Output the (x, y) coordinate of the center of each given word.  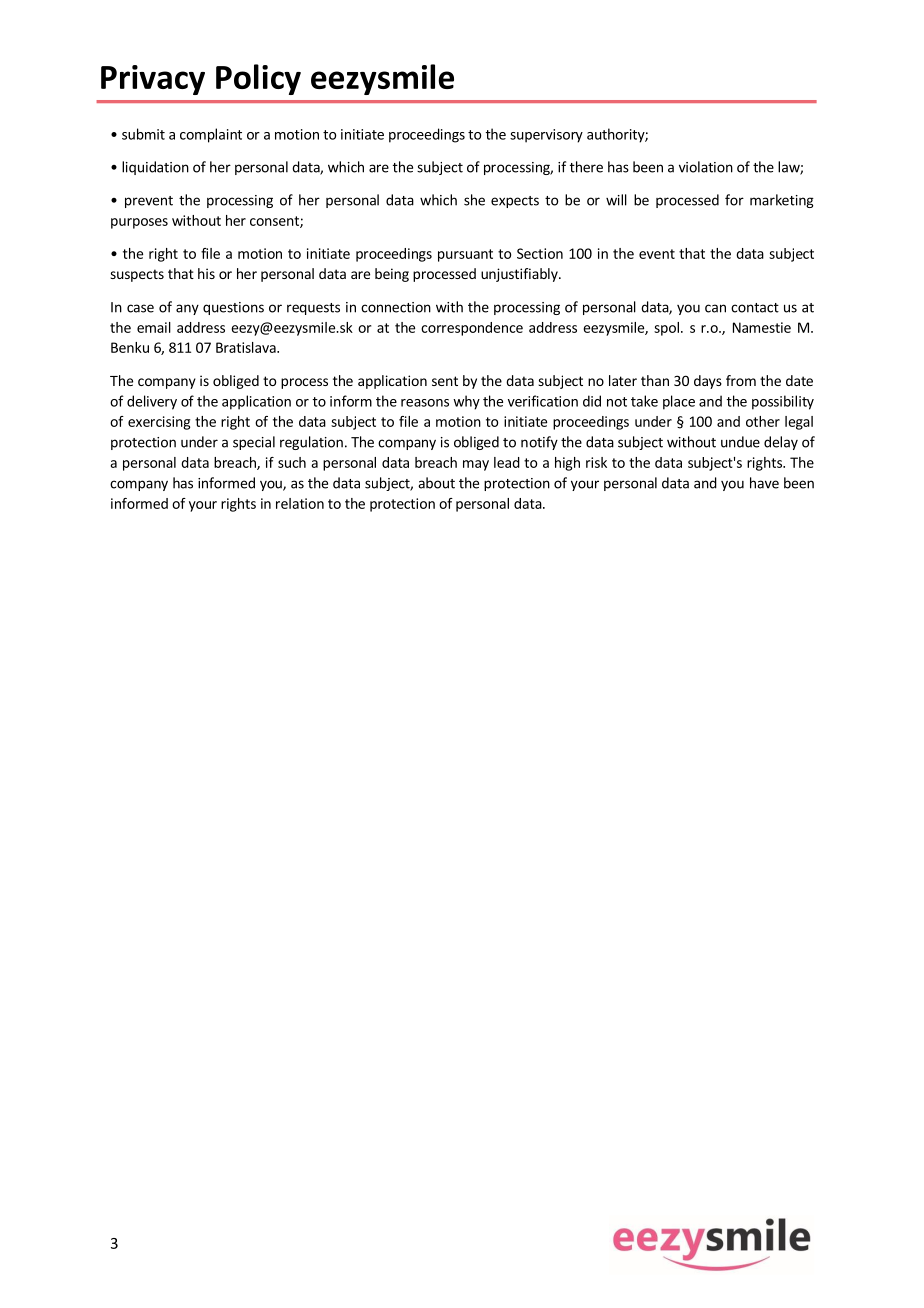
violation (706, 167)
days (708, 382)
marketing (782, 201)
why (466, 402)
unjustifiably (520, 275)
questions (233, 308)
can (715, 308)
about (436, 483)
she (474, 200)
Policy (258, 79)
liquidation (155, 168)
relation (300, 503)
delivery (152, 402)
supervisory (546, 136)
